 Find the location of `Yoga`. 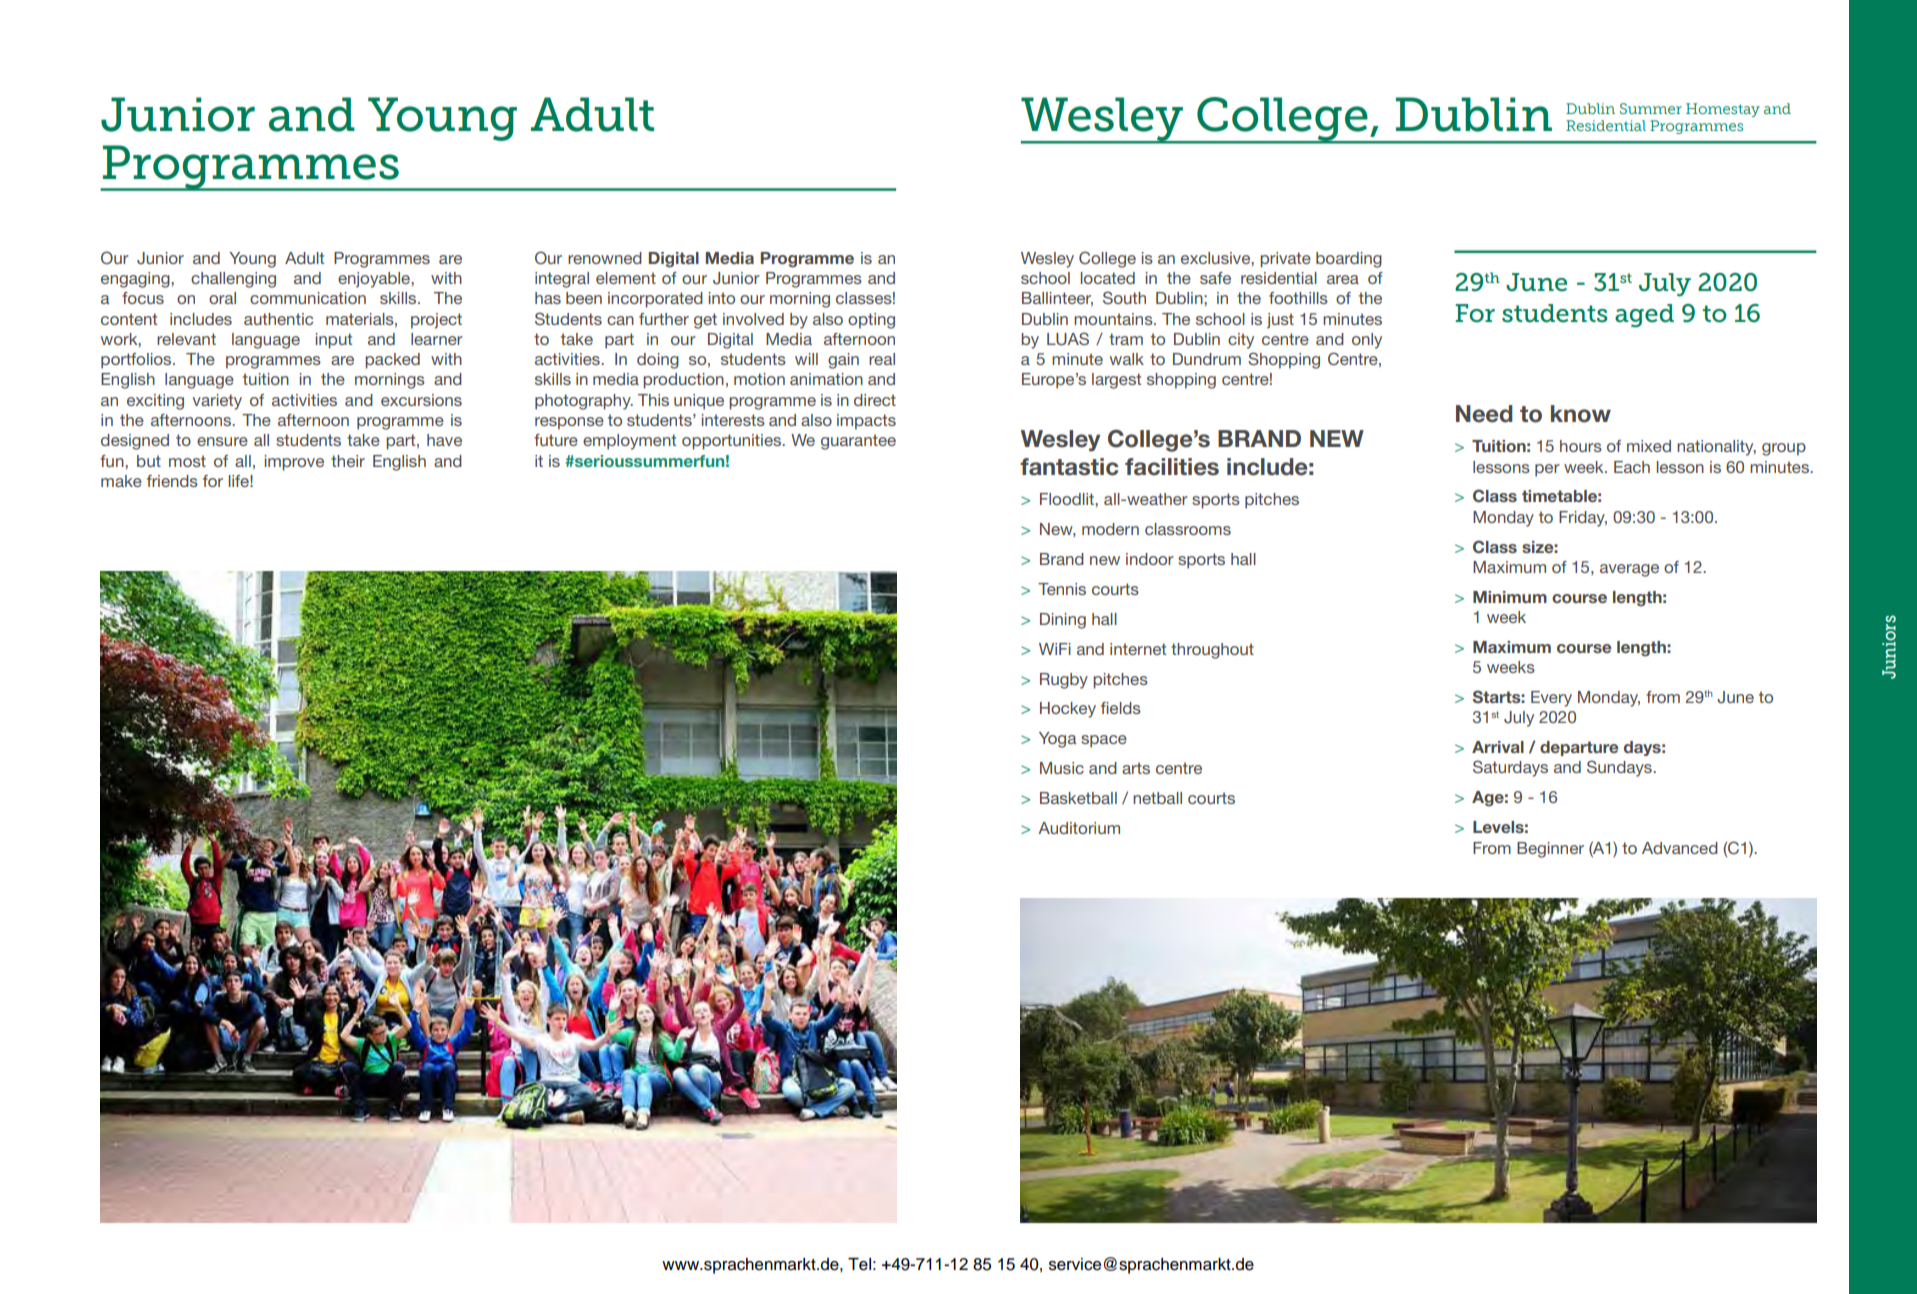

Yoga is located at coordinates (1057, 740).
